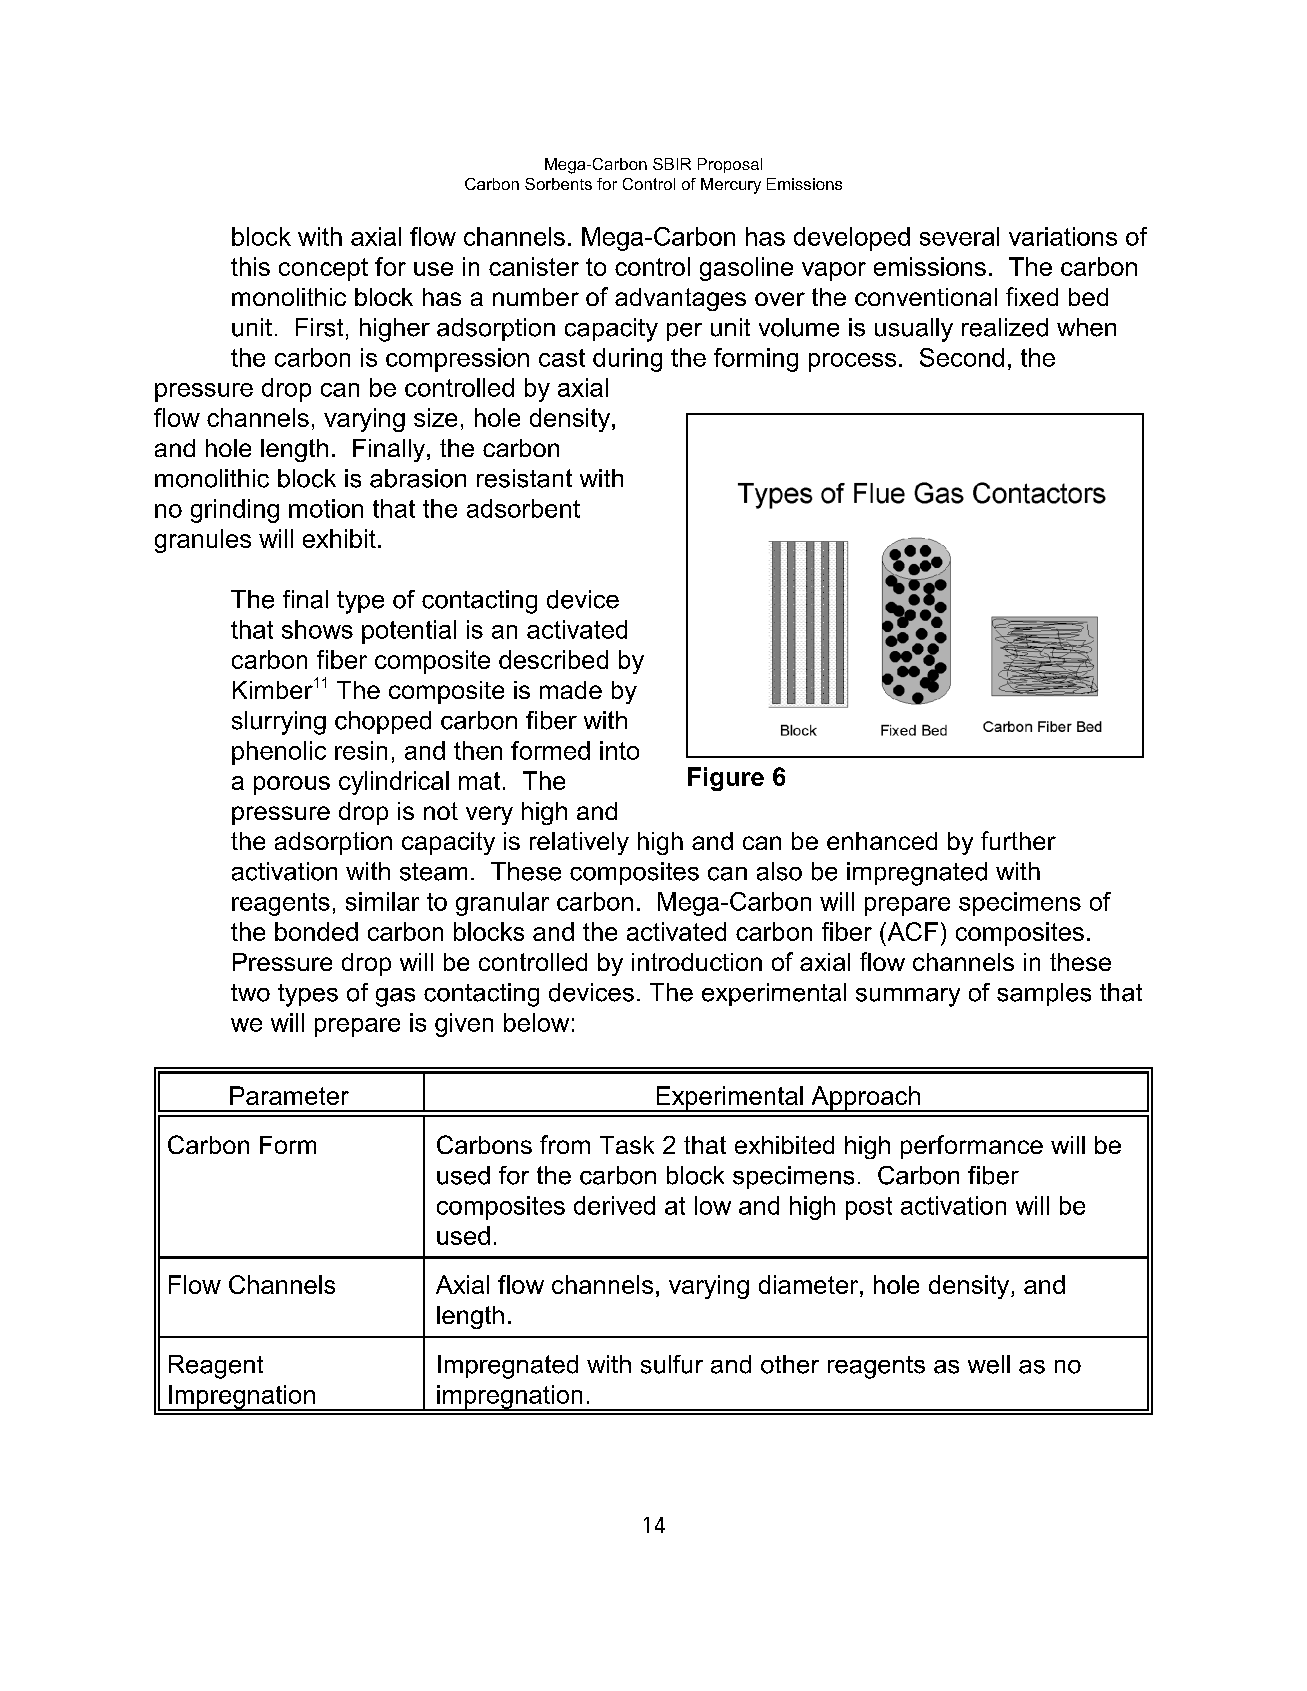 This document has width=1307, height=1691. I want to click on concept, so click(323, 269).
